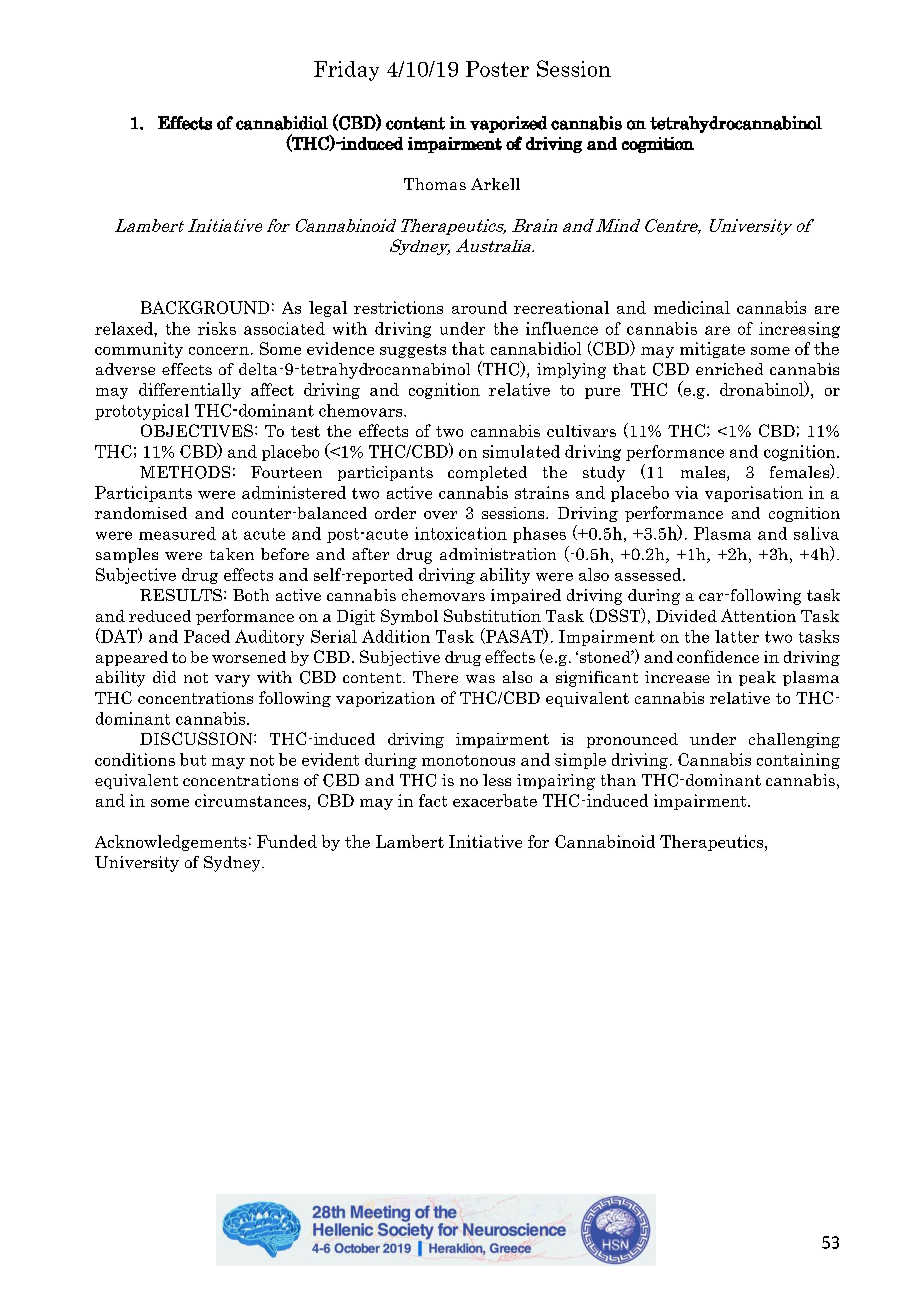  Describe the element at coordinates (798, 761) in the screenshot. I see `containing` at that location.
